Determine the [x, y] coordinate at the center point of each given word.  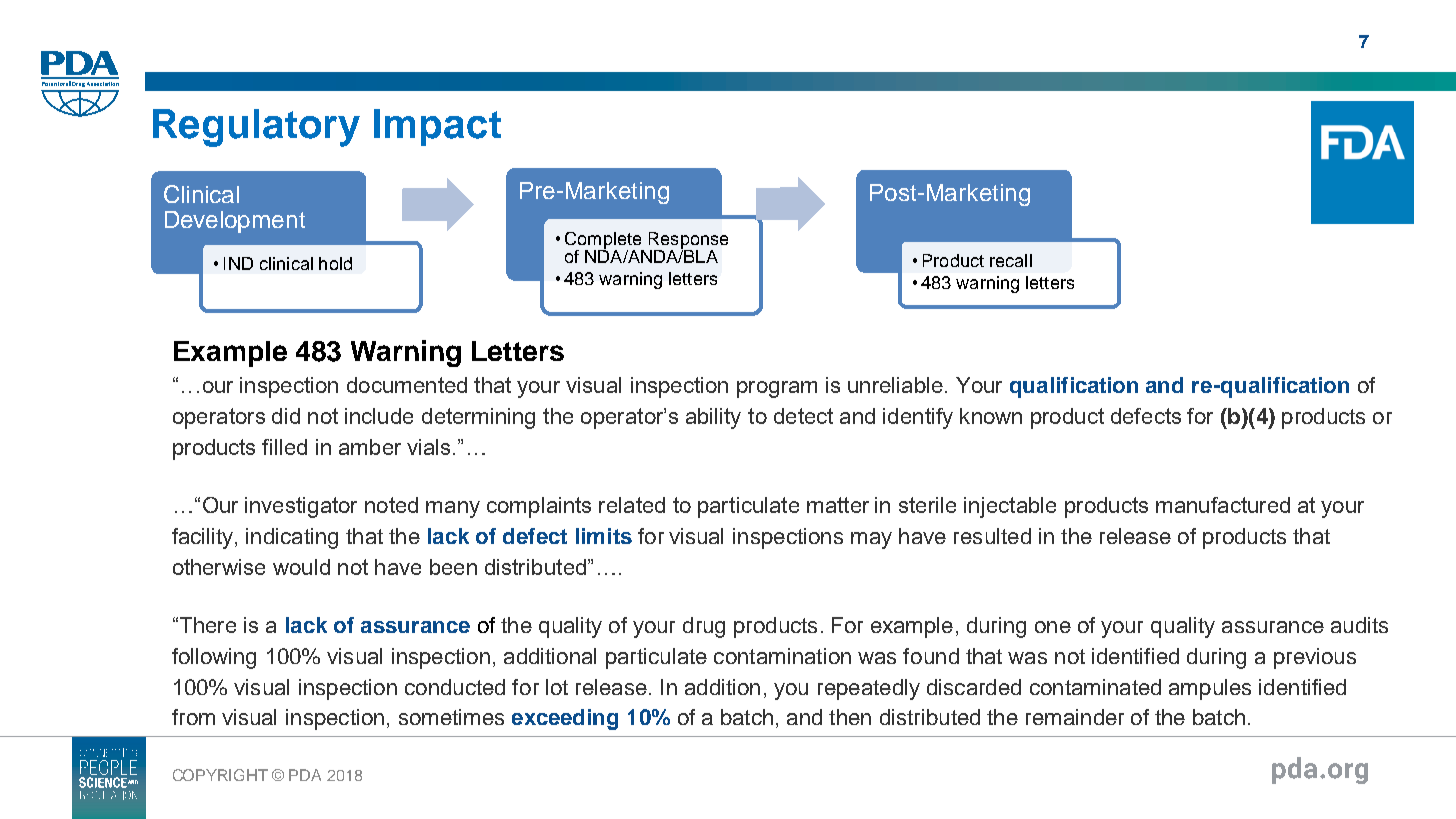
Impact [437, 127]
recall [1011, 260]
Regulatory [256, 128]
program [777, 389]
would [301, 567]
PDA [305, 775]
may [871, 540]
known [991, 416]
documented [407, 385]
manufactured [1223, 505]
